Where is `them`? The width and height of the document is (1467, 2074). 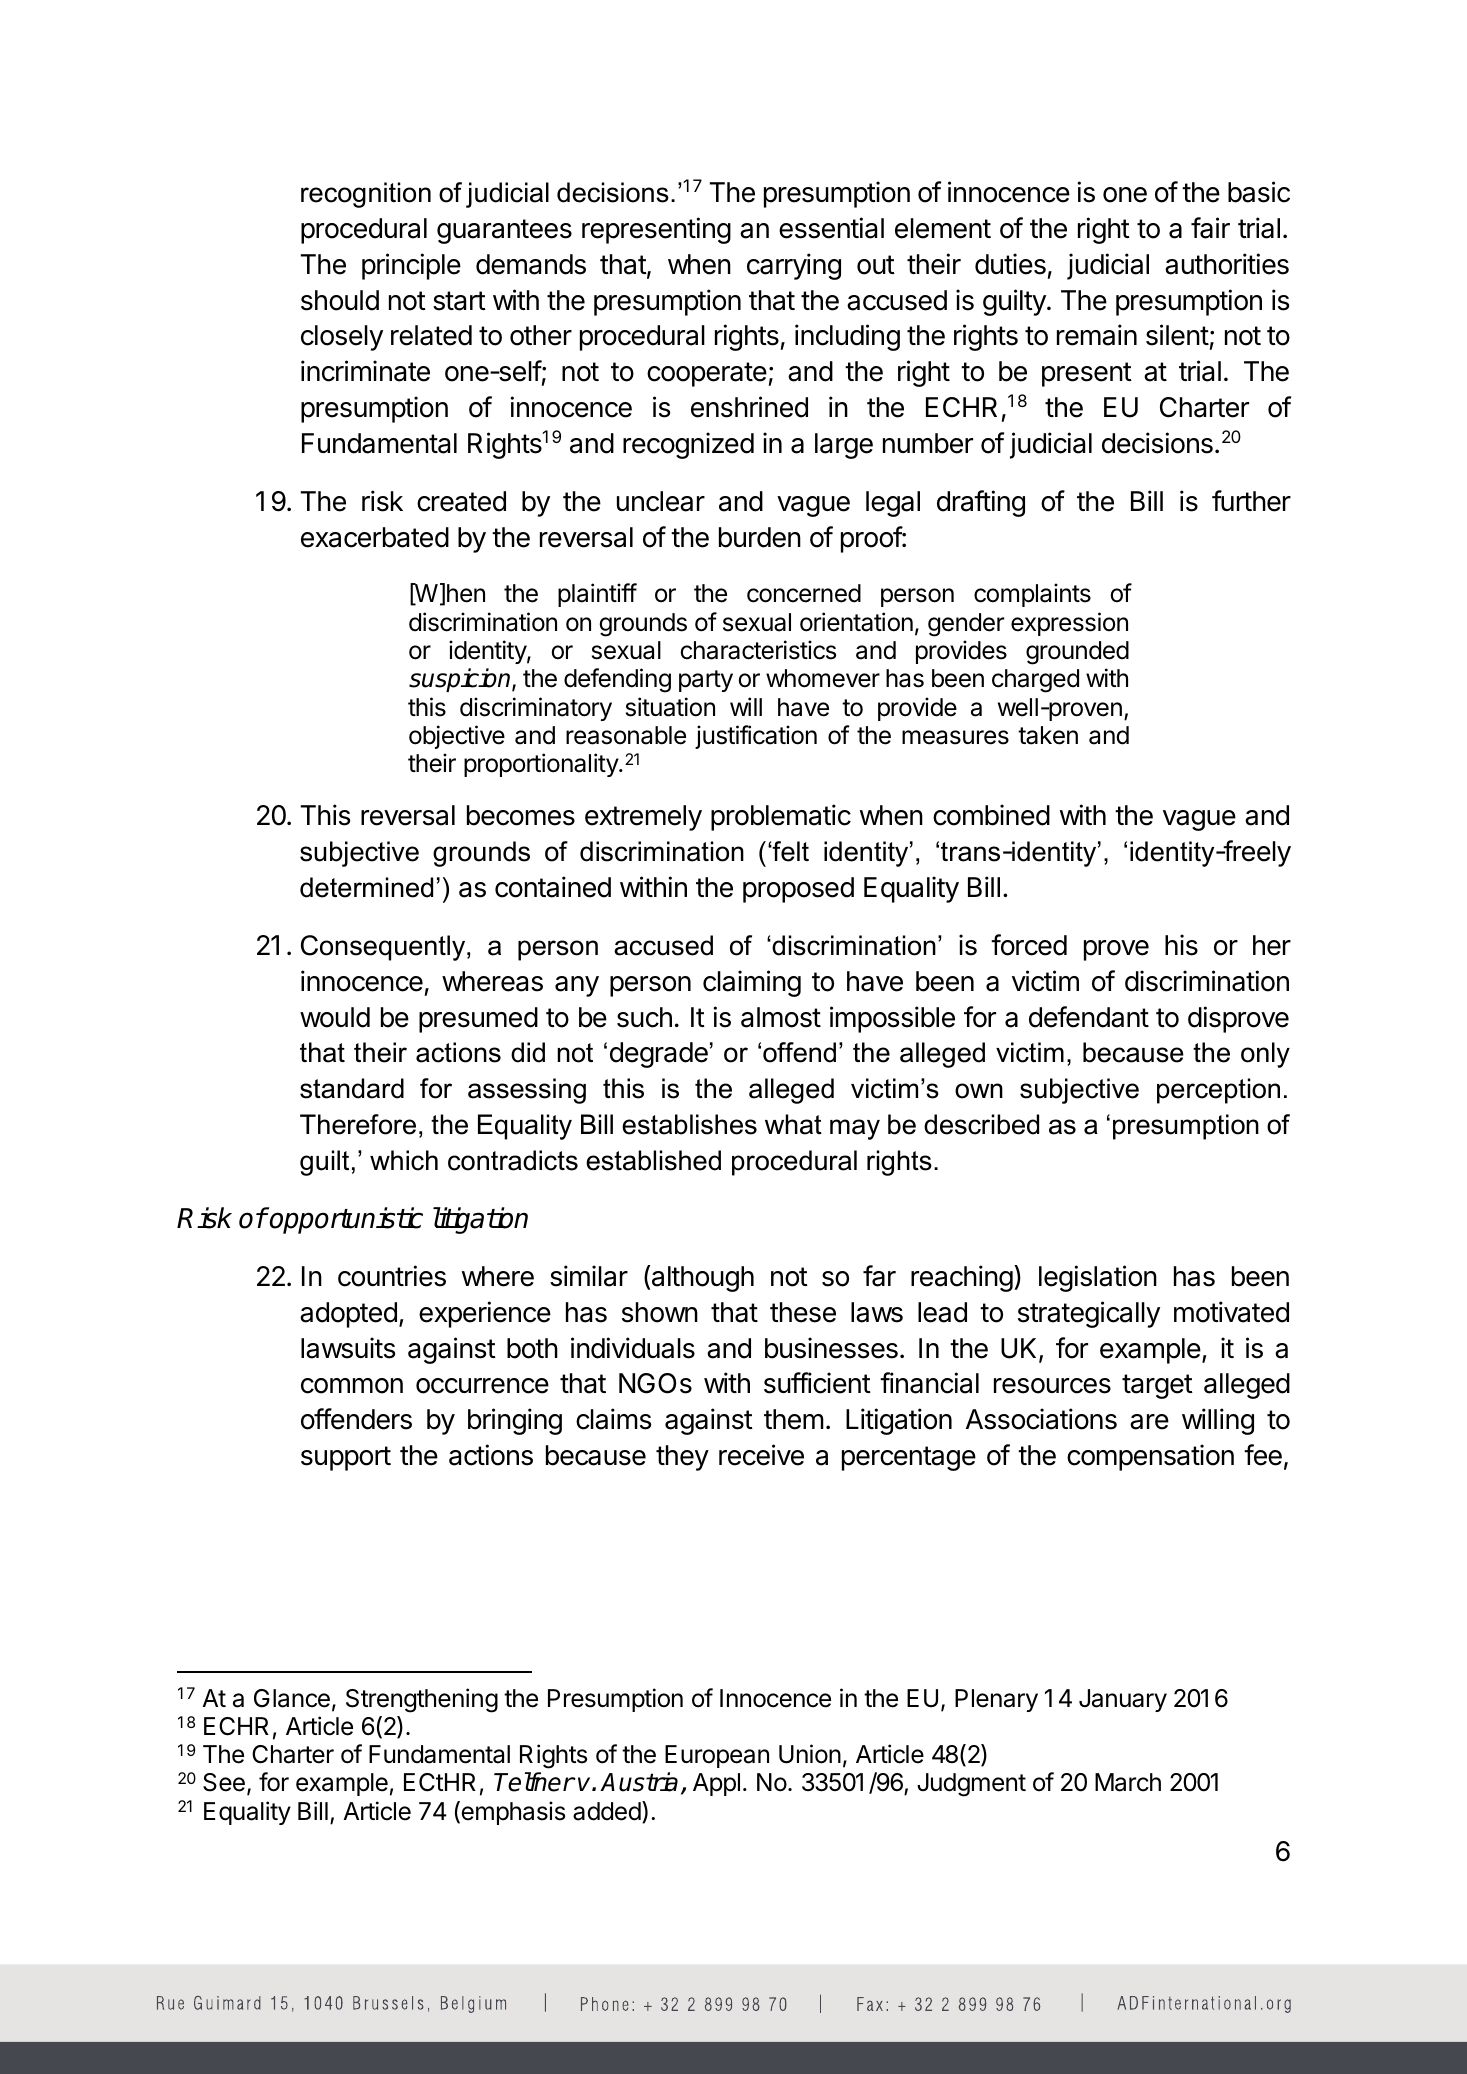 them is located at coordinates (794, 1419).
